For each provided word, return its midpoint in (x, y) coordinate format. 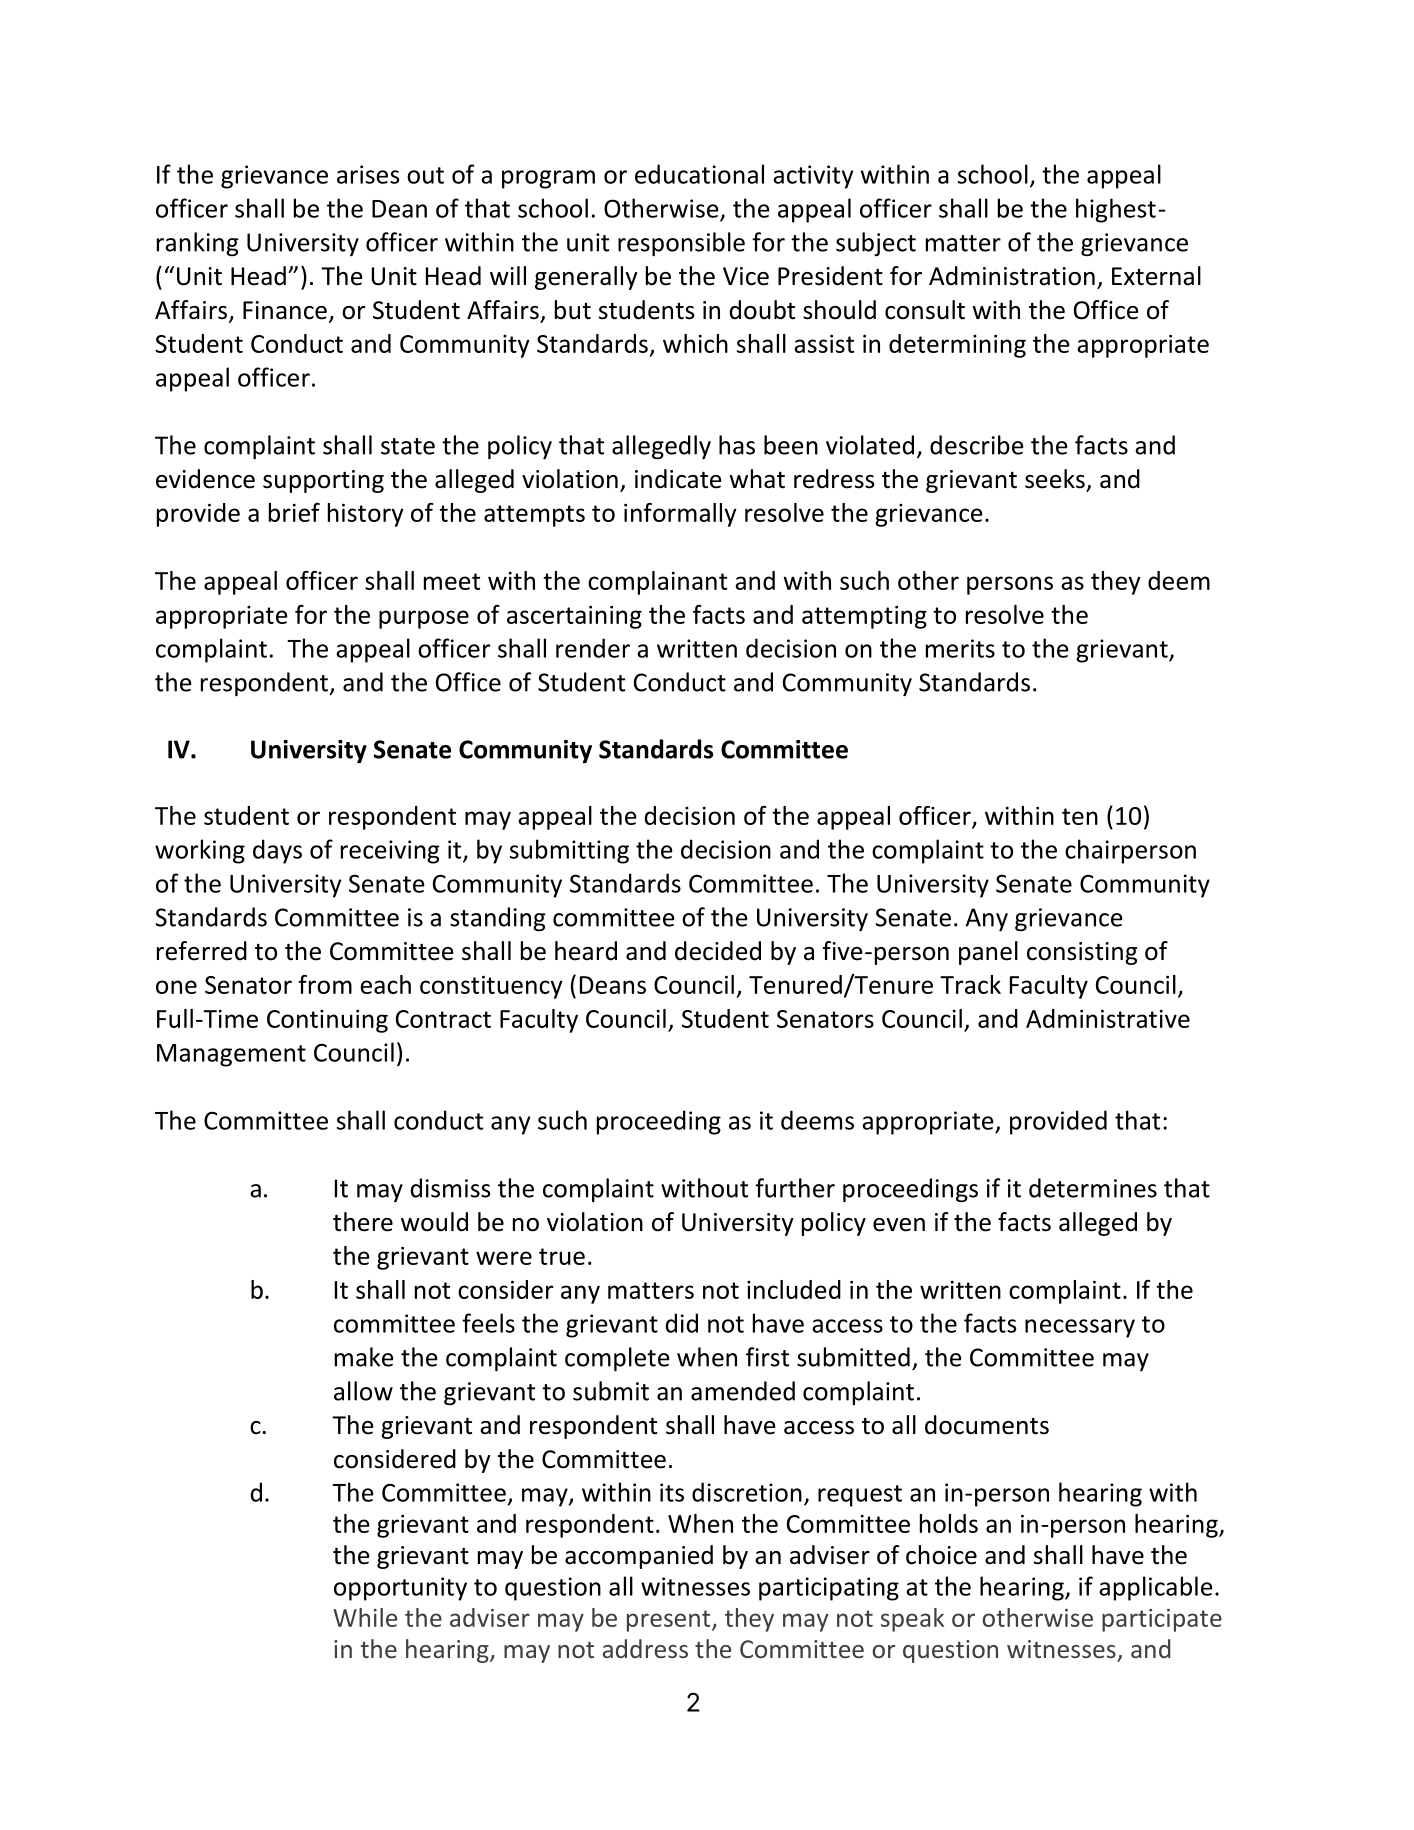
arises (368, 174)
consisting (1082, 953)
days (277, 851)
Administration (1012, 276)
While (365, 1617)
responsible (681, 244)
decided (718, 951)
